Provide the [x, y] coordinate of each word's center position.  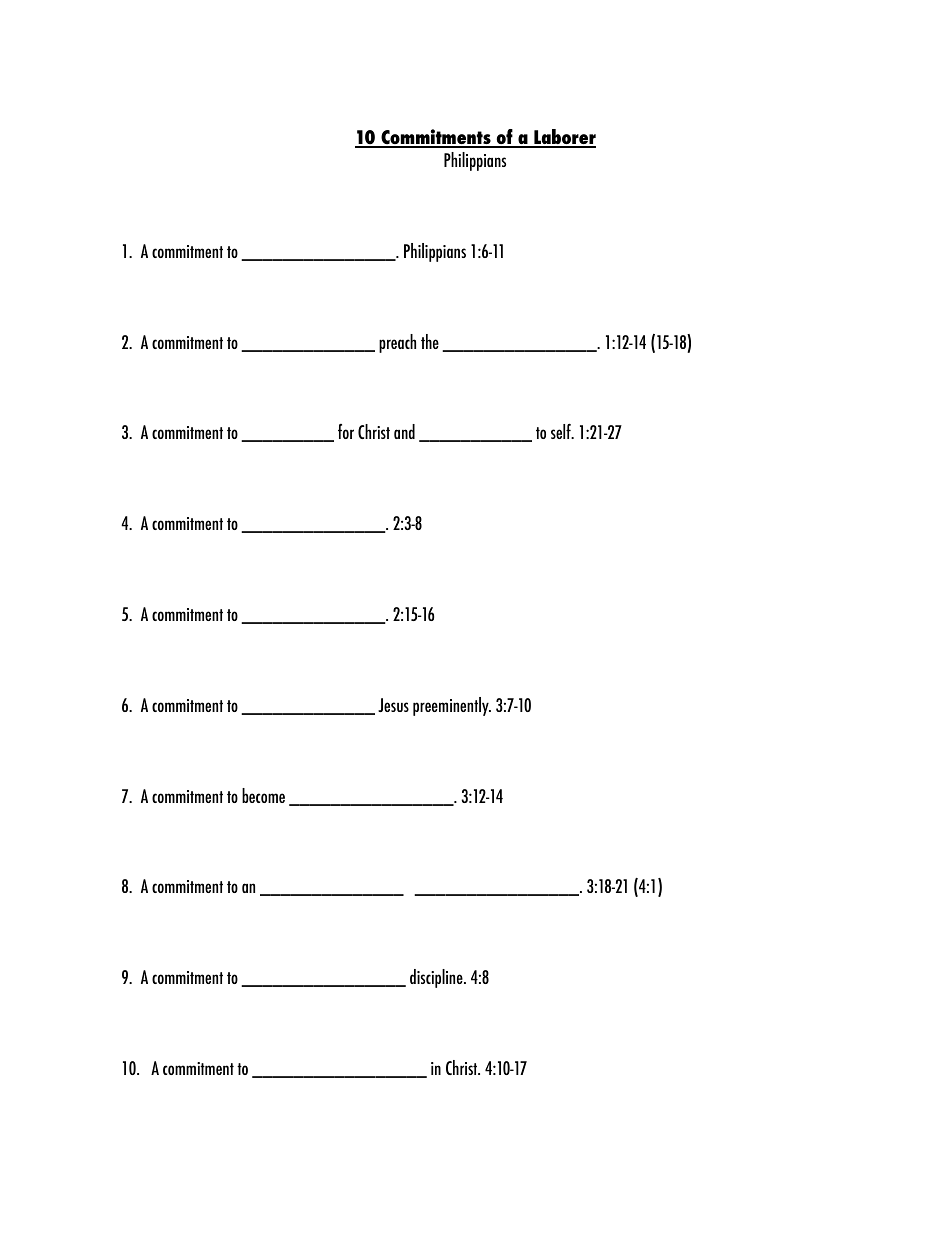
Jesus [393, 705]
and [404, 431]
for [346, 431]
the [430, 341]
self [562, 431]
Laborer [564, 138]
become [263, 795]
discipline [437, 978]
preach [397, 343]
